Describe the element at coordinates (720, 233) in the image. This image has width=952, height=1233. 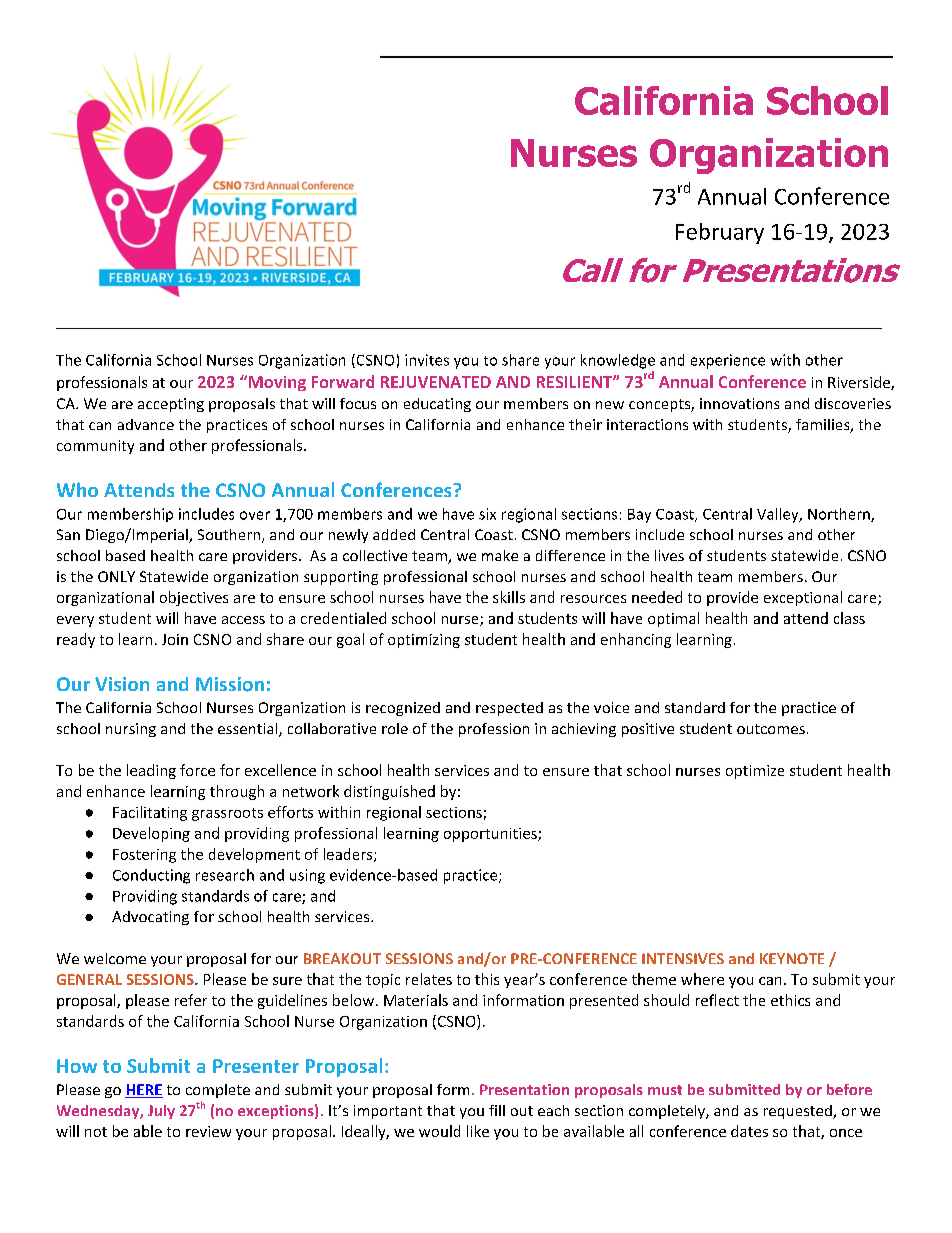
I see `February` at that location.
